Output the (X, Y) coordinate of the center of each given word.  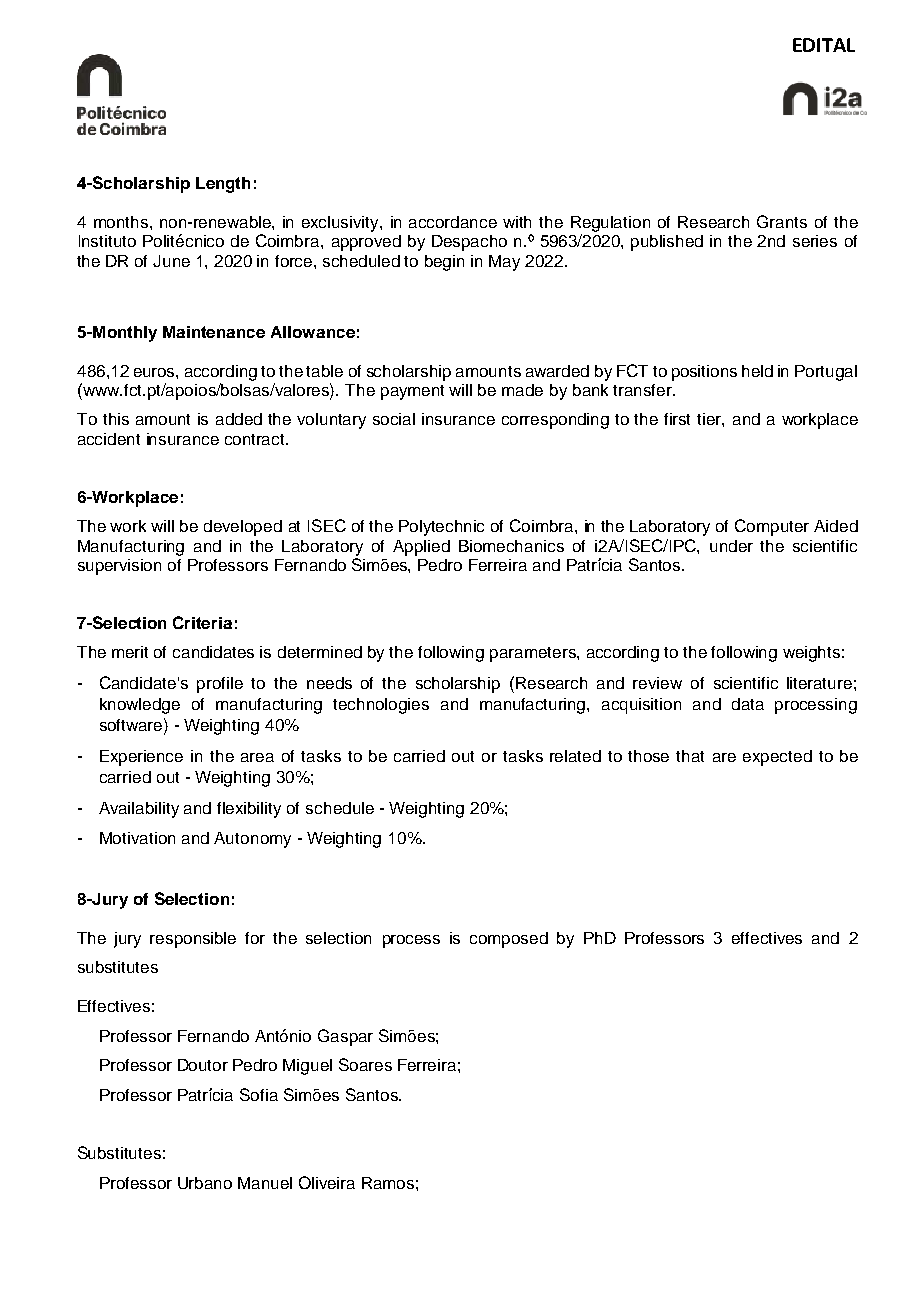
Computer (772, 527)
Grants (782, 221)
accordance (453, 222)
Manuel (265, 1183)
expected (777, 758)
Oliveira (327, 1182)
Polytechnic (441, 528)
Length (223, 185)
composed (509, 940)
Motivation (137, 838)
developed (243, 528)
